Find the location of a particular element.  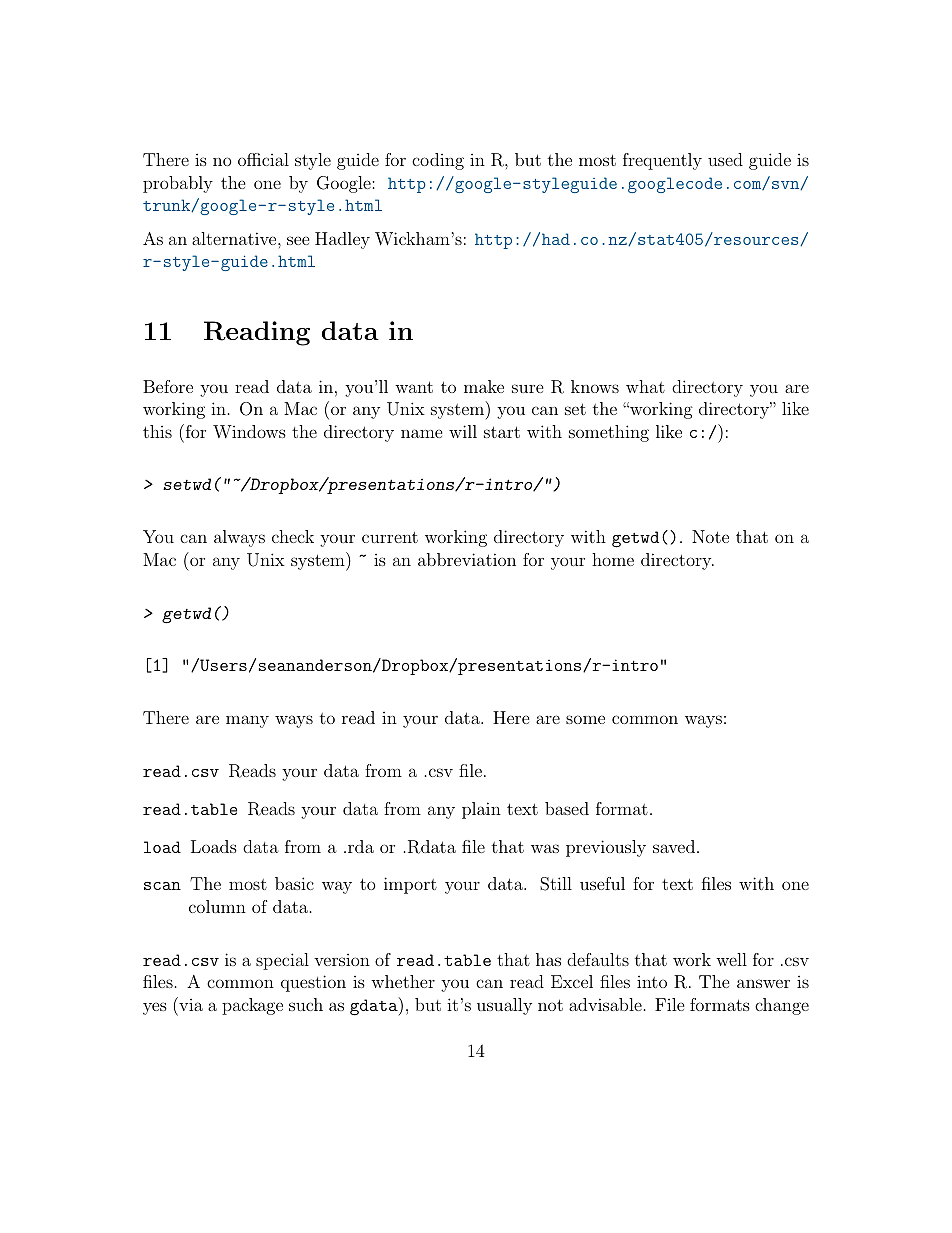

used is located at coordinates (725, 159).
